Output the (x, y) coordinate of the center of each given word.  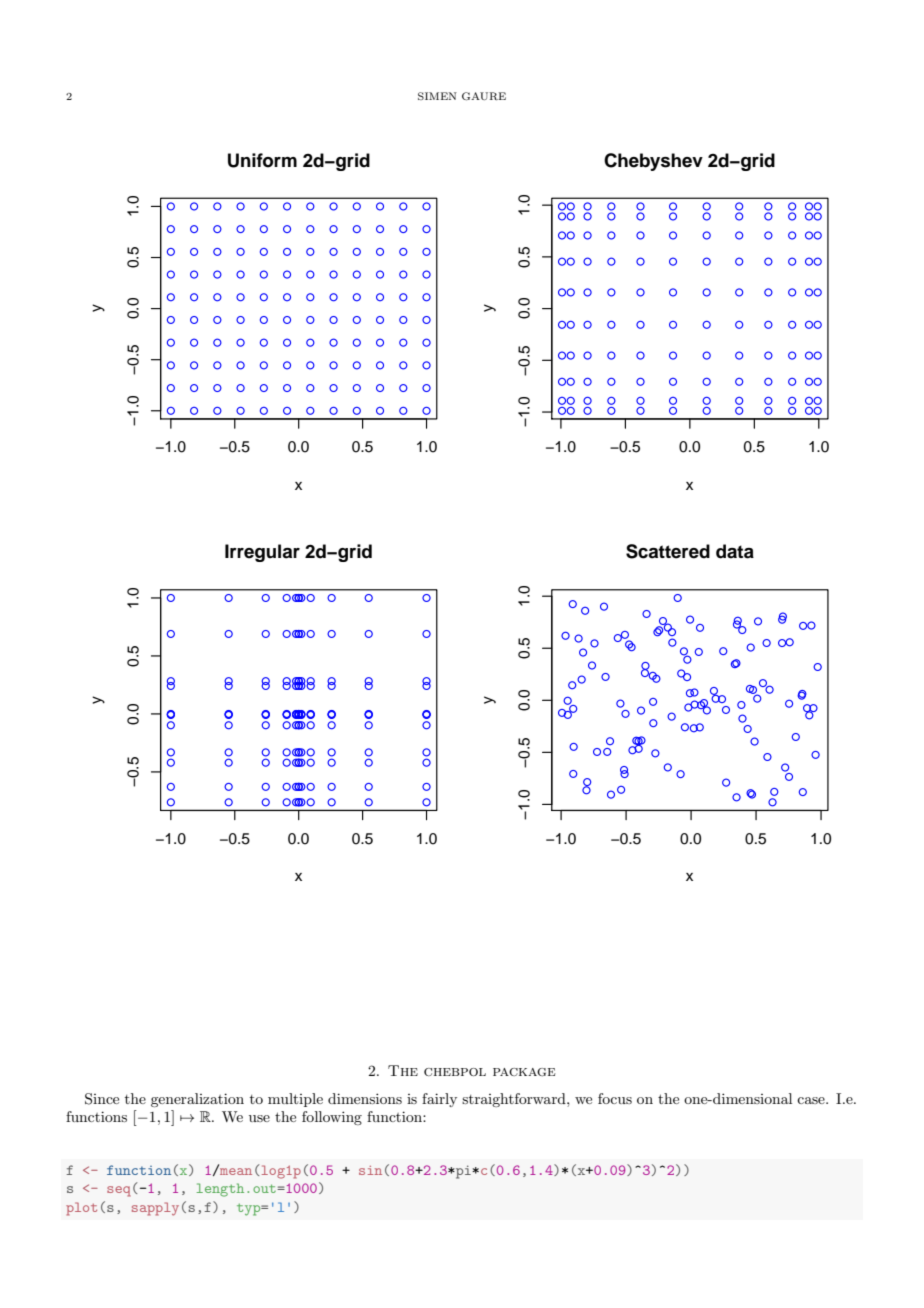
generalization (197, 1100)
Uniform (262, 160)
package (524, 1072)
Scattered (668, 551)
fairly (439, 1100)
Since (102, 1099)
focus (615, 1098)
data (735, 551)
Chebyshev (653, 162)
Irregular (262, 553)
